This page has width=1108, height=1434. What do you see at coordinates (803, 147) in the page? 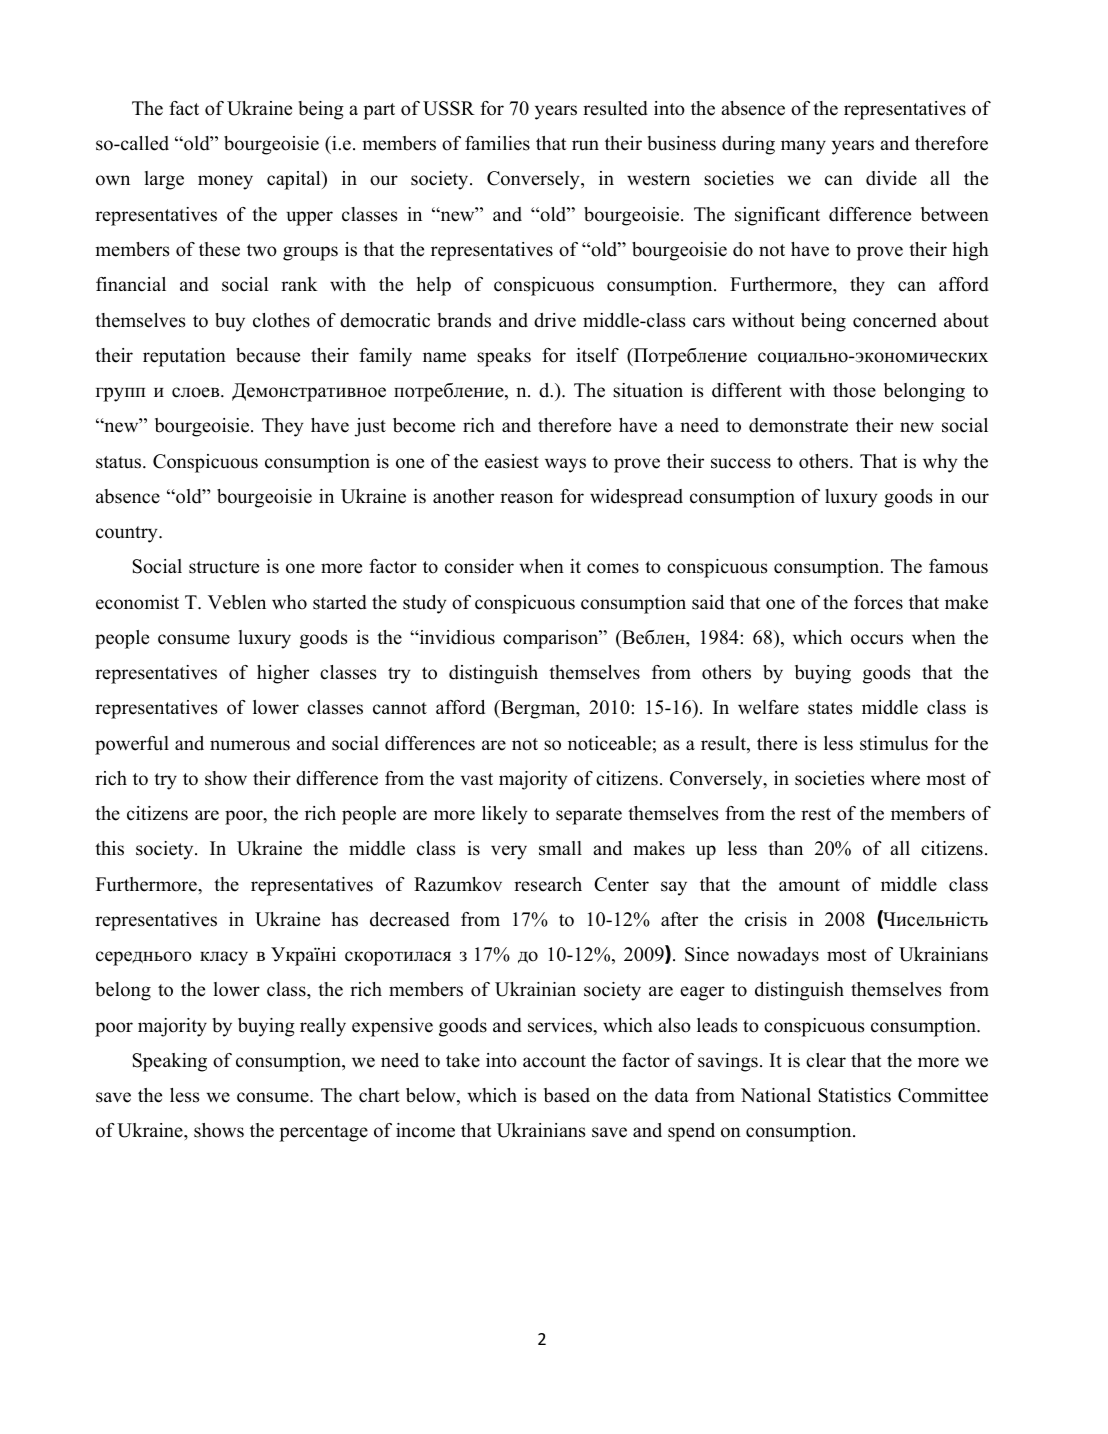
I see `many` at bounding box center [803, 147].
